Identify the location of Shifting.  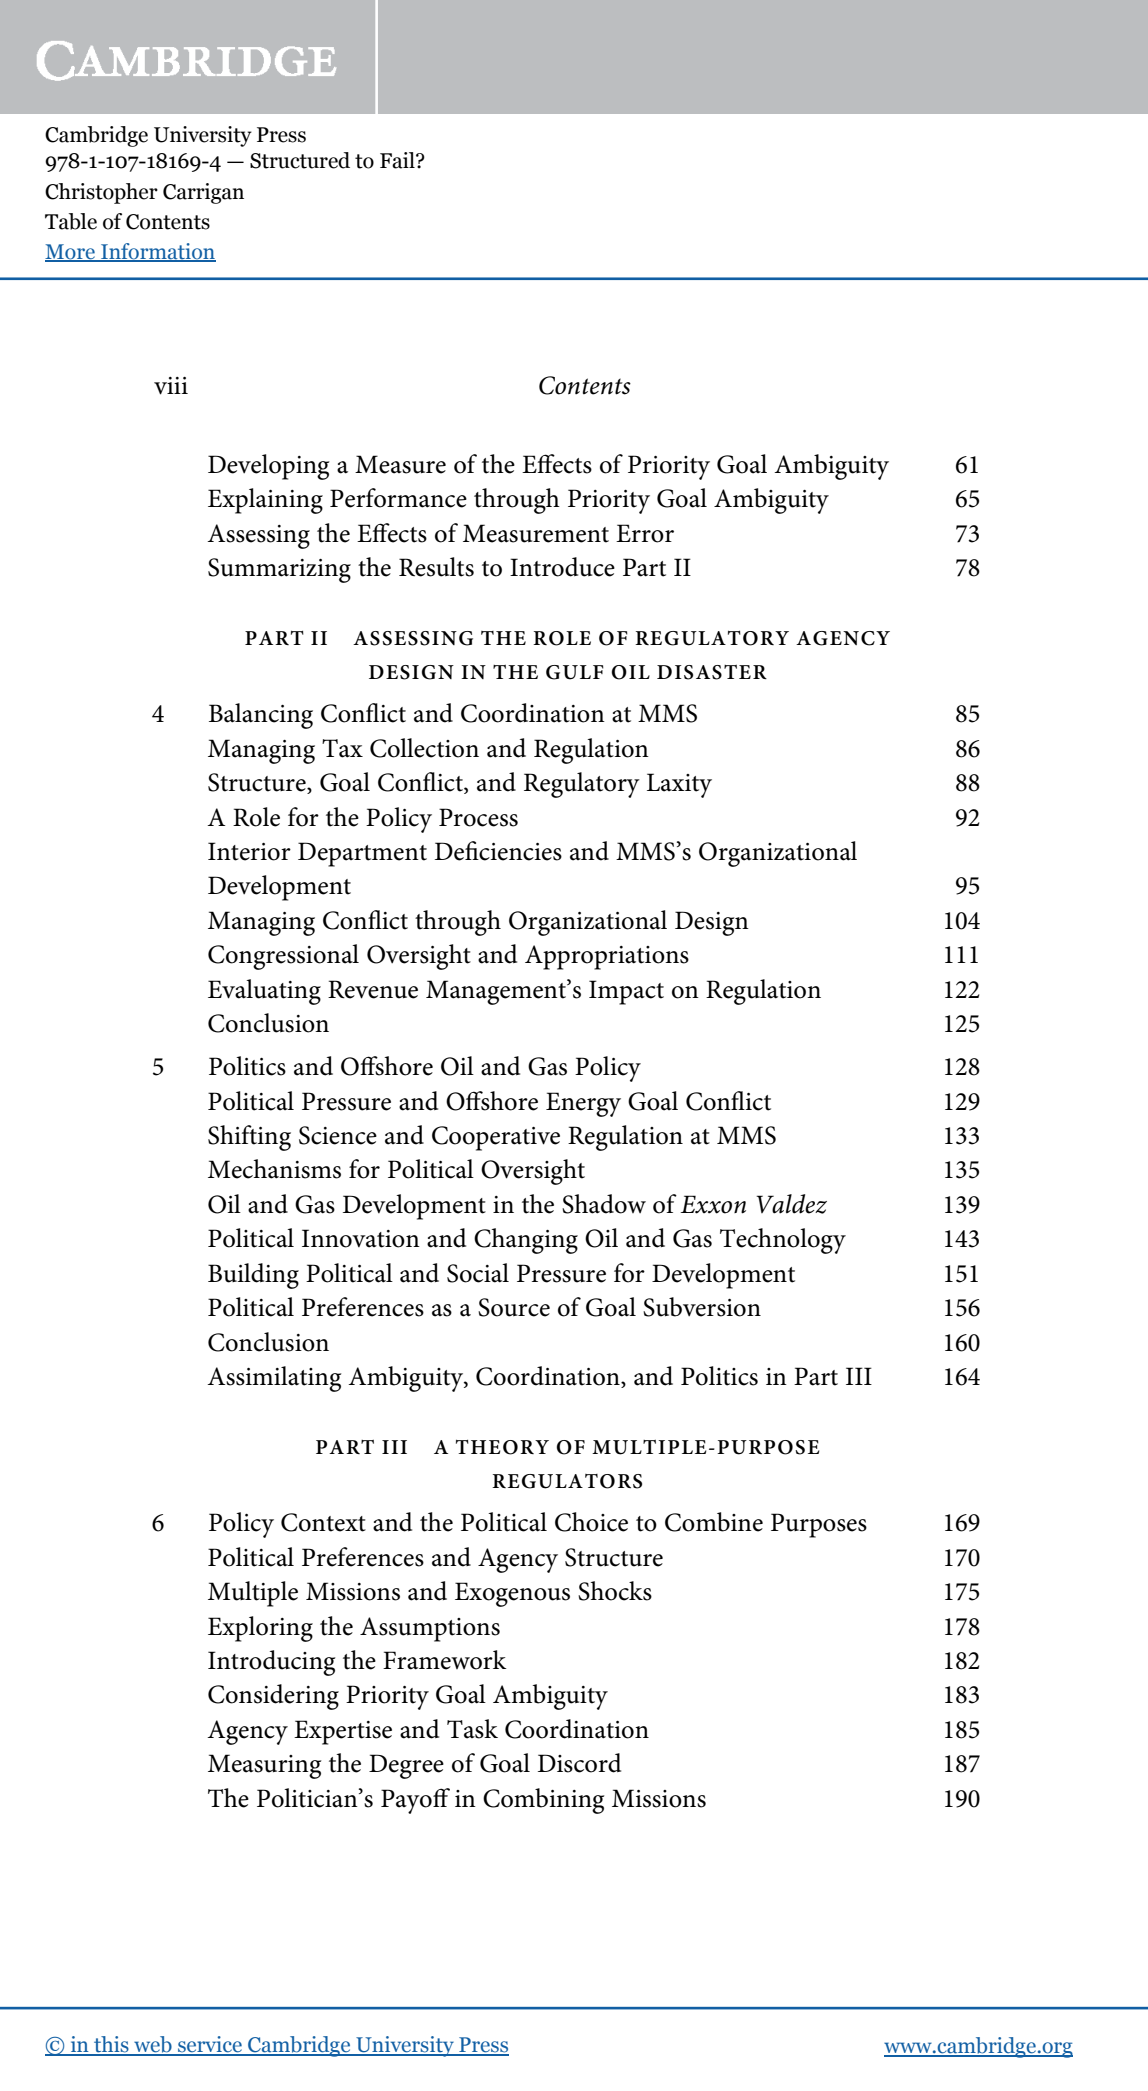
(249, 1138).
